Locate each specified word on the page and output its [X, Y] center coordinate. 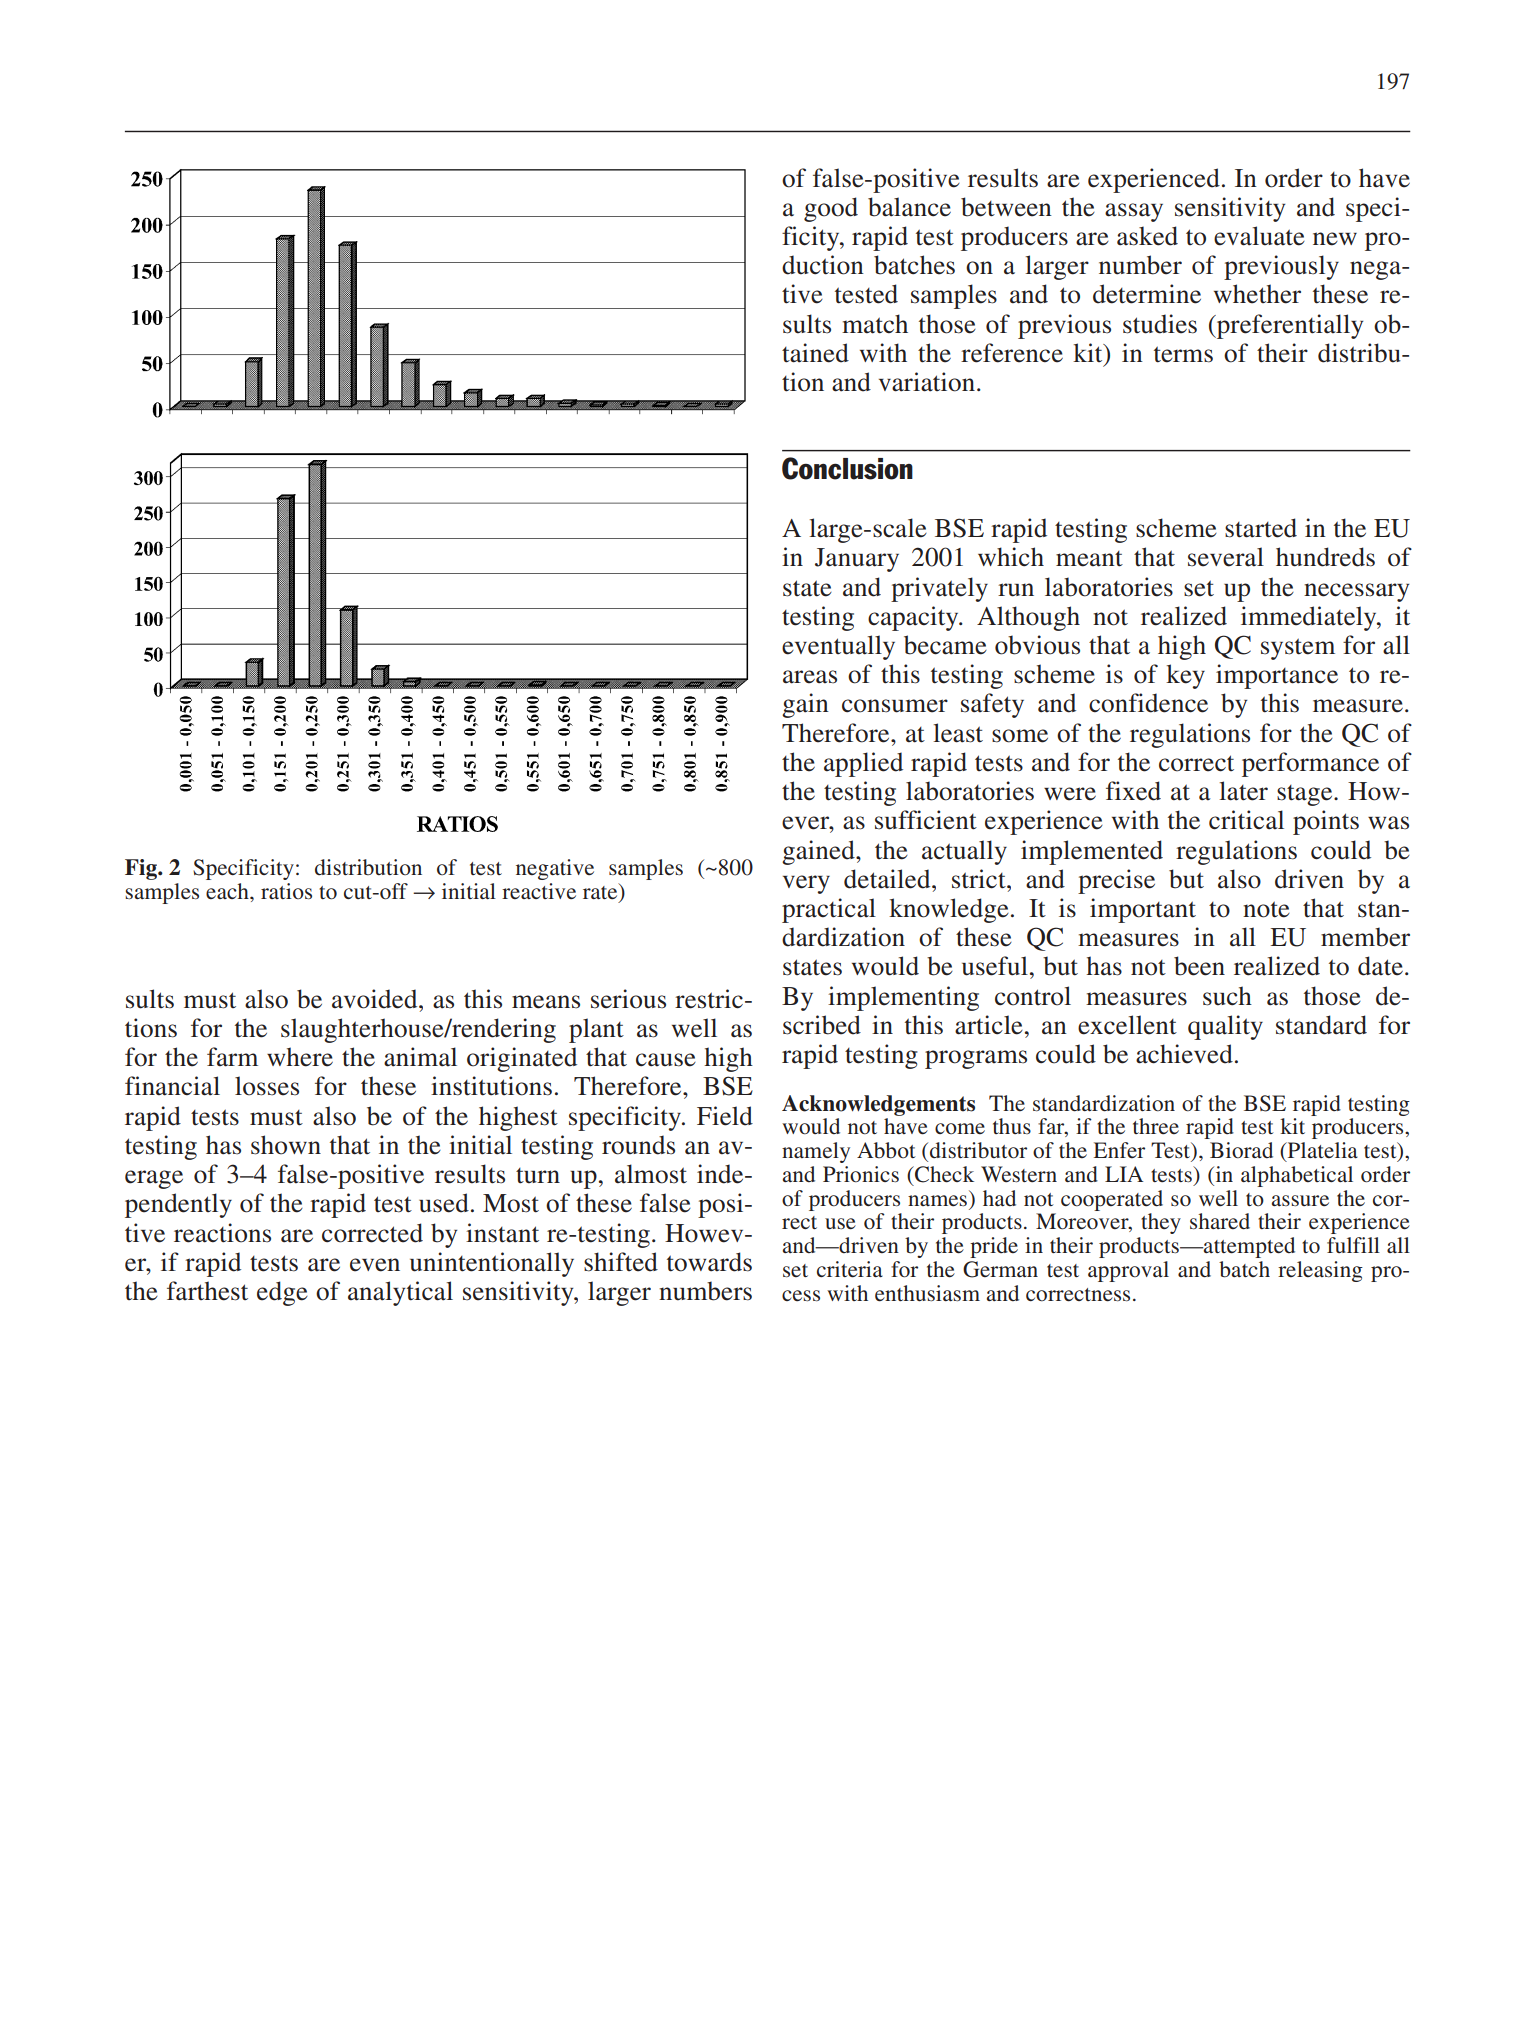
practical [829, 910]
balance [909, 207]
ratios [286, 891]
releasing [1320, 1271]
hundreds [1325, 557]
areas [810, 677]
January [857, 560]
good [831, 209]
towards [709, 1262]
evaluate [1259, 236]
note [1266, 909]
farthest [207, 1291]
